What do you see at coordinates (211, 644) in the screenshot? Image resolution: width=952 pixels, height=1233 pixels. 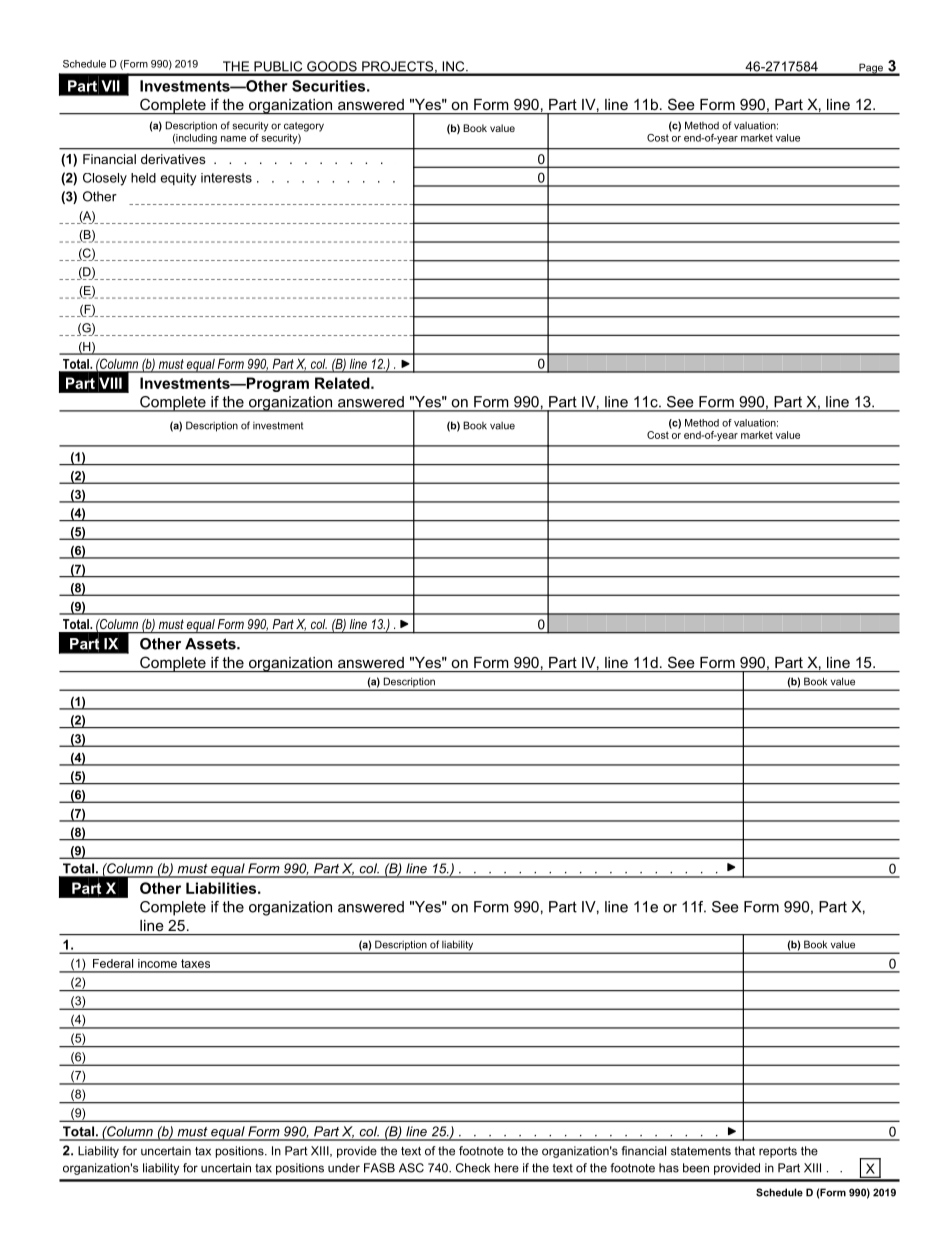 I see `Assets` at bounding box center [211, 644].
